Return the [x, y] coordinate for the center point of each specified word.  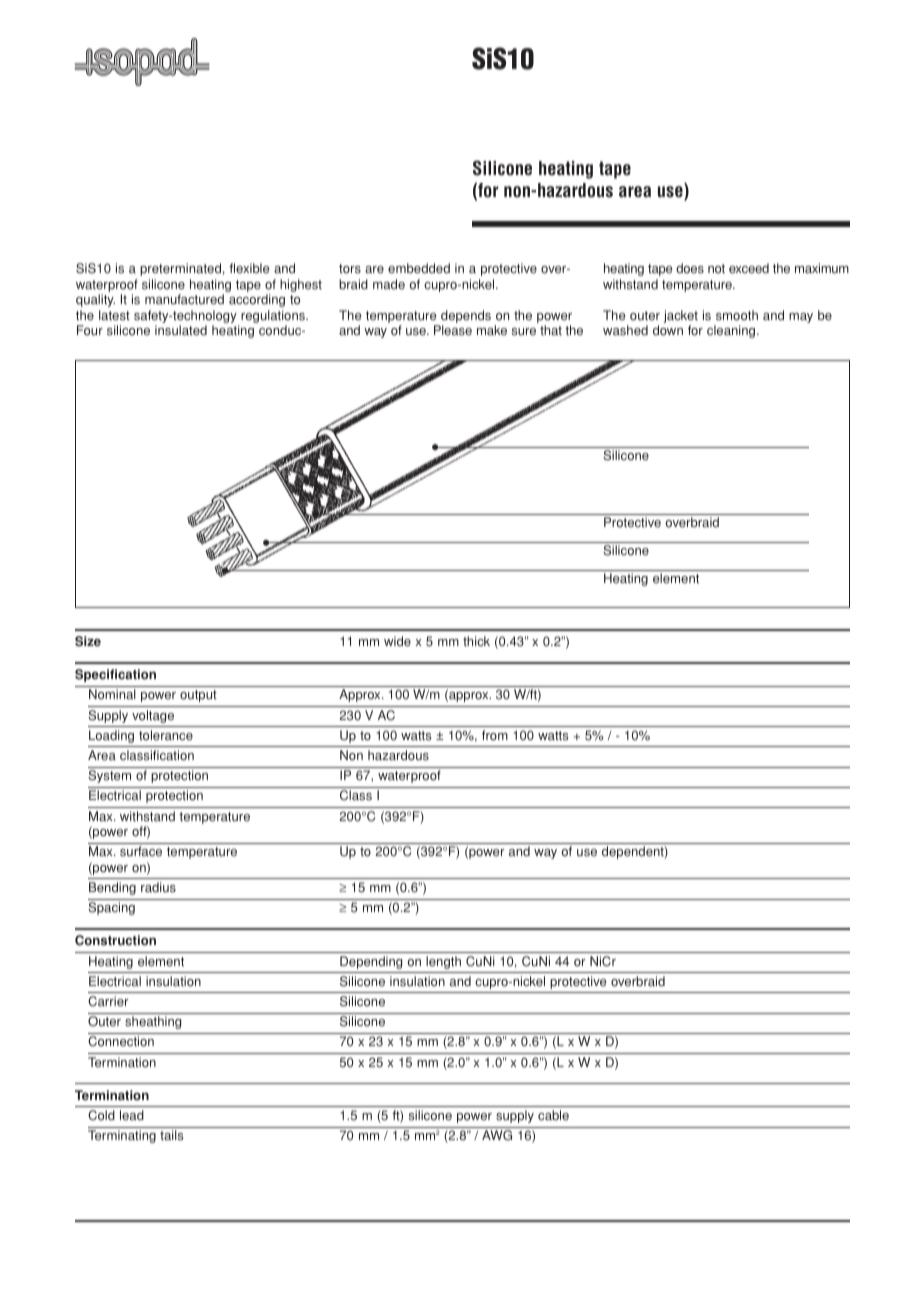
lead [132, 1115]
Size [88, 641]
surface [141, 851]
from [495, 735]
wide [397, 641]
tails [171, 1135]
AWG [497, 1135]
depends [465, 318]
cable [553, 1115]
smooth [737, 315]
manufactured [184, 299]
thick [476, 641]
